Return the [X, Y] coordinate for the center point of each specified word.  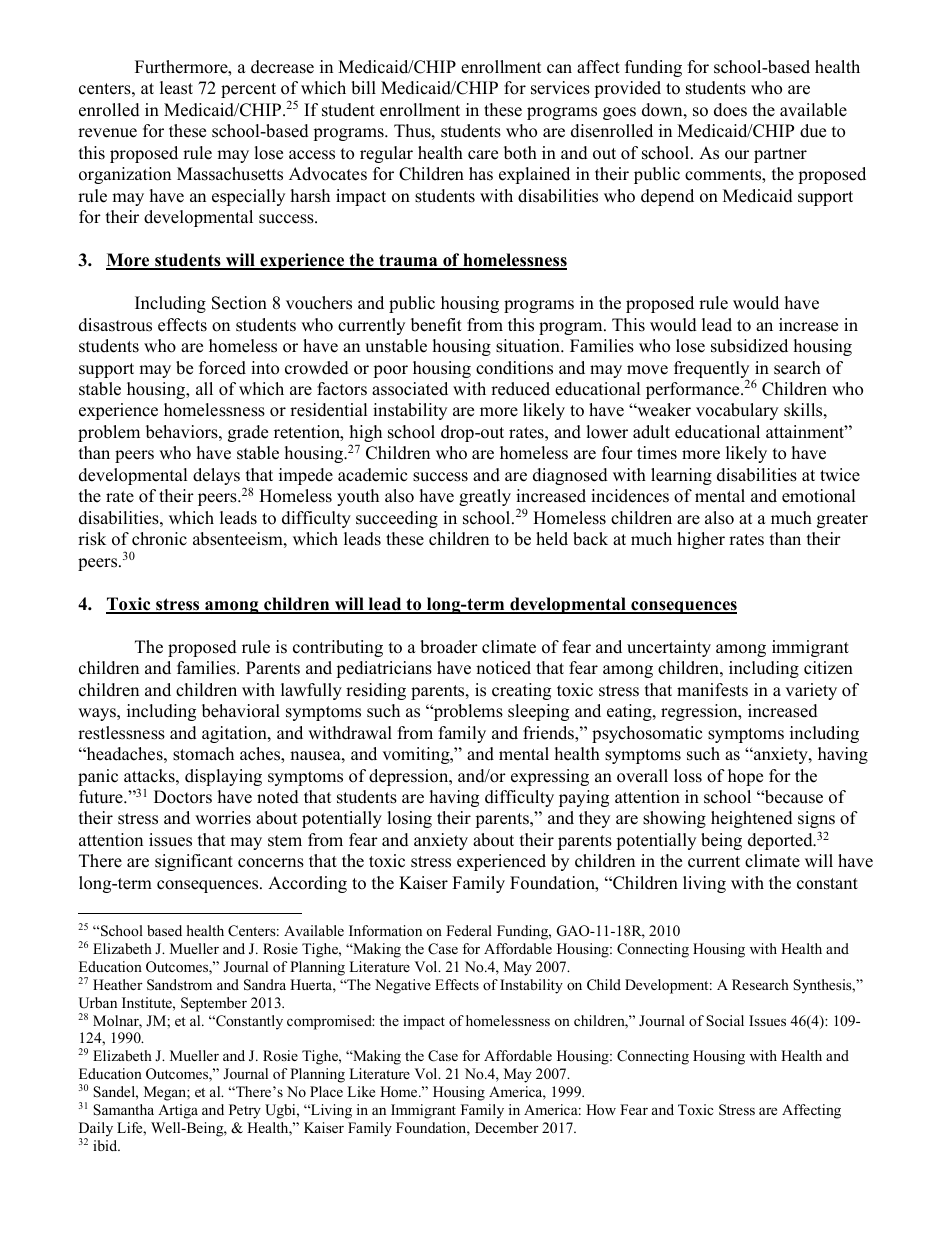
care [483, 155]
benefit [436, 325]
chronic [159, 539]
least [176, 88]
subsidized [749, 346]
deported [781, 841]
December [507, 1127]
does [730, 110]
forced [222, 368]
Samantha [123, 1110]
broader [449, 647]
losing [409, 819]
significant [194, 862]
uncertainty [669, 648]
